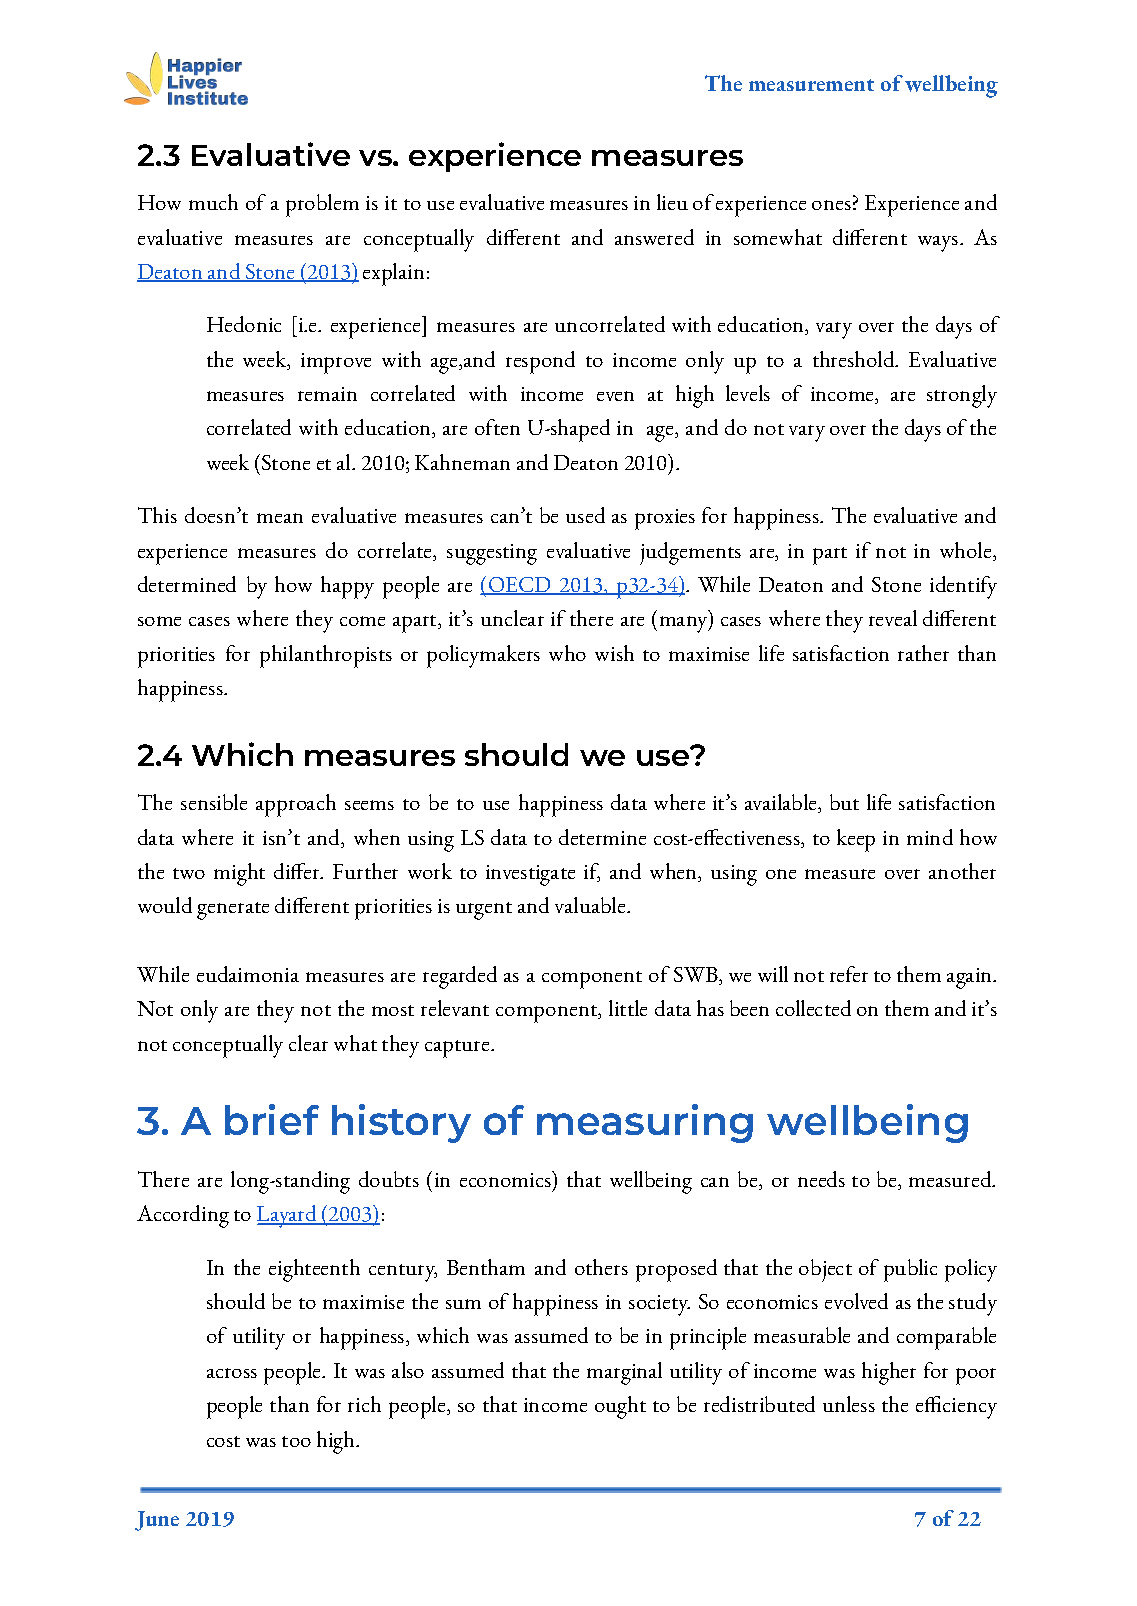 This screenshot has width=1137, height=1606. What do you see at coordinates (239, 874) in the screenshot?
I see `might` at bounding box center [239, 874].
